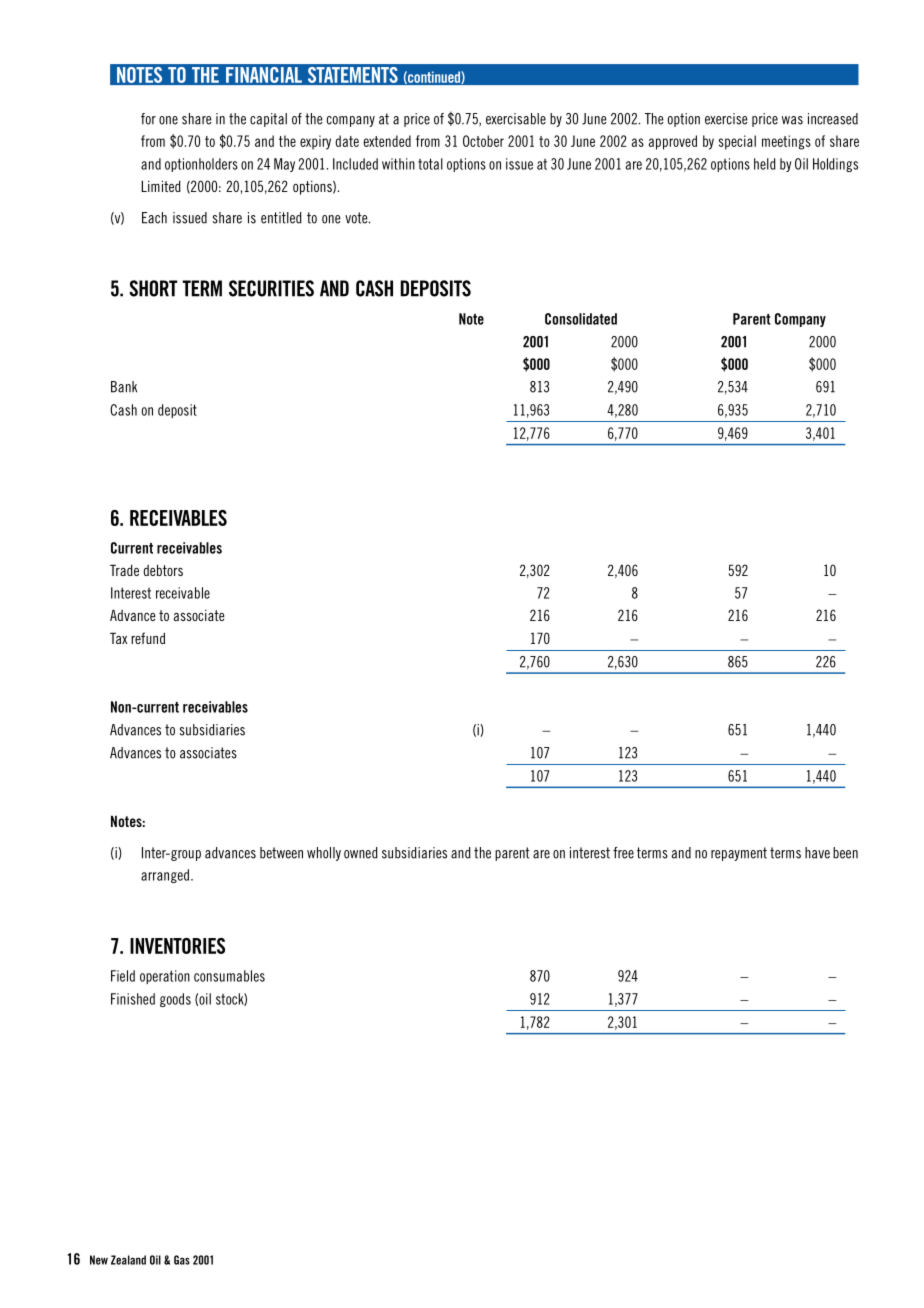 The image size is (924, 1308). What do you see at coordinates (271, 288) in the screenshot?
I see `SECURITIES` at bounding box center [271, 288].
